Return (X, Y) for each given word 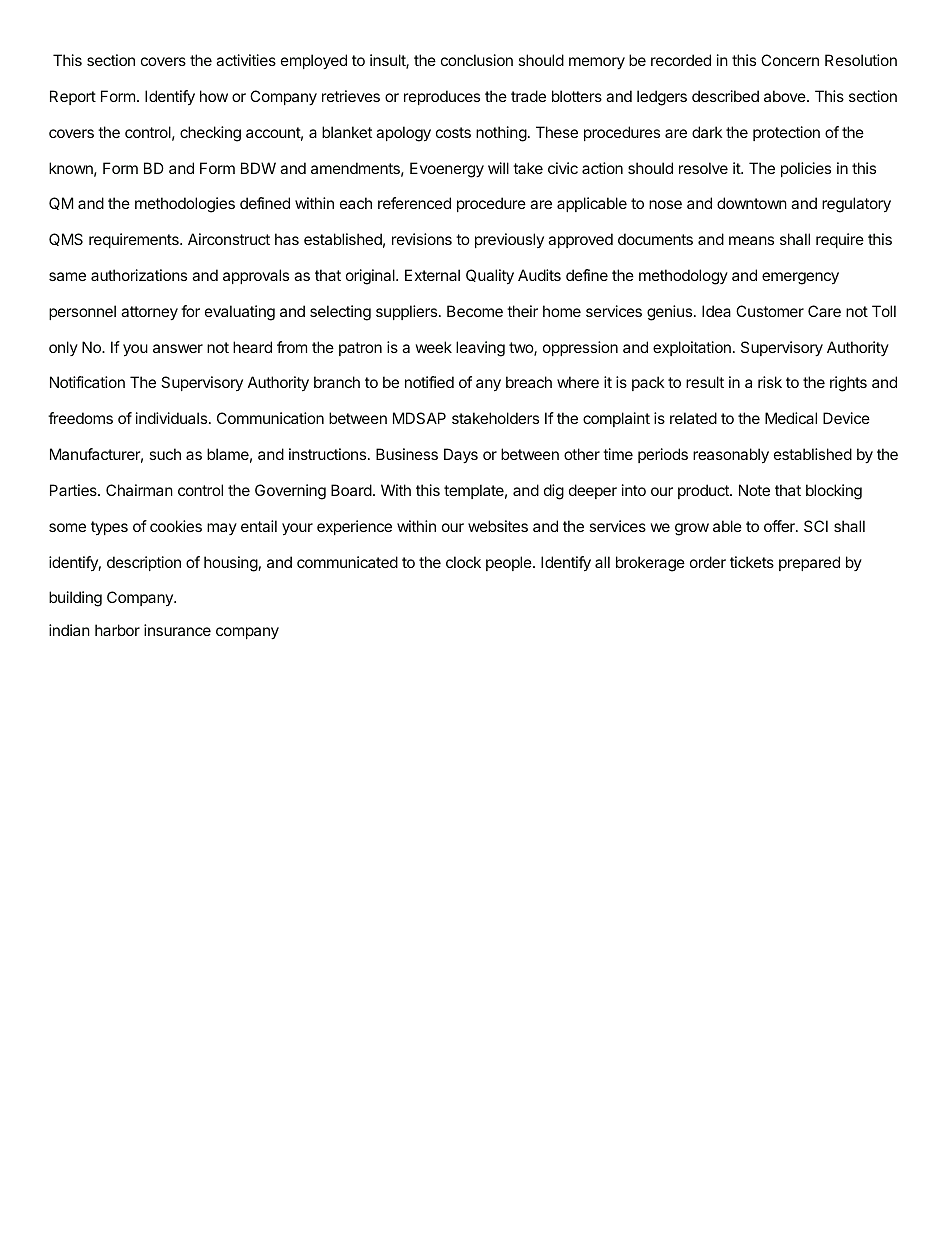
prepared (809, 563)
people (510, 563)
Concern (790, 60)
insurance (177, 630)
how (214, 96)
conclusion (477, 60)
